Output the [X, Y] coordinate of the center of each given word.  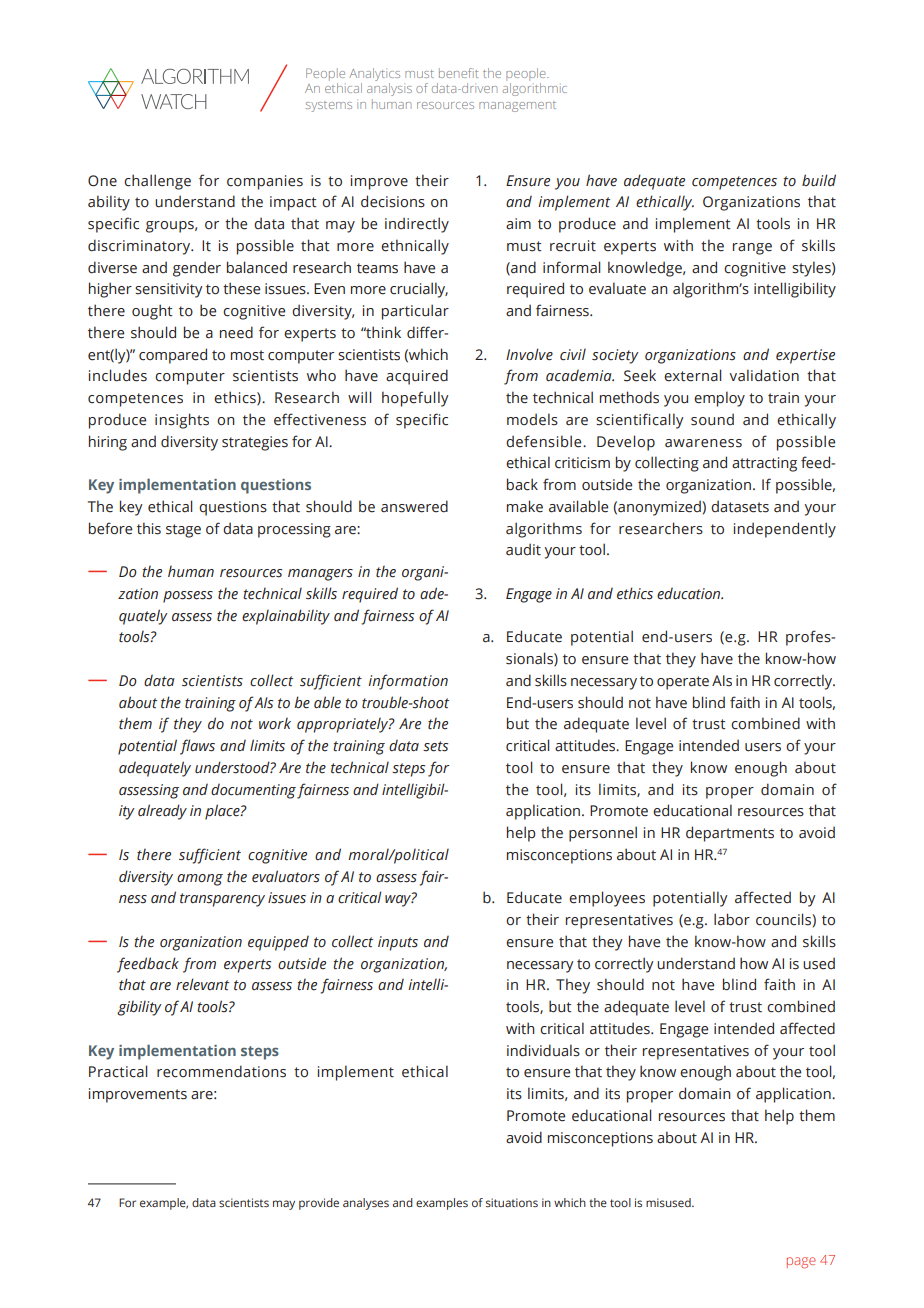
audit [523, 549]
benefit [458, 73]
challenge [157, 182]
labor [732, 919]
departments [730, 834]
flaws [197, 747]
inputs [398, 943]
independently [785, 530]
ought [152, 312]
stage [183, 531]
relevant [202, 984]
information [408, 682]
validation [764, 375]
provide [319, 1204]
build [819, 180]
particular [415, 312]
